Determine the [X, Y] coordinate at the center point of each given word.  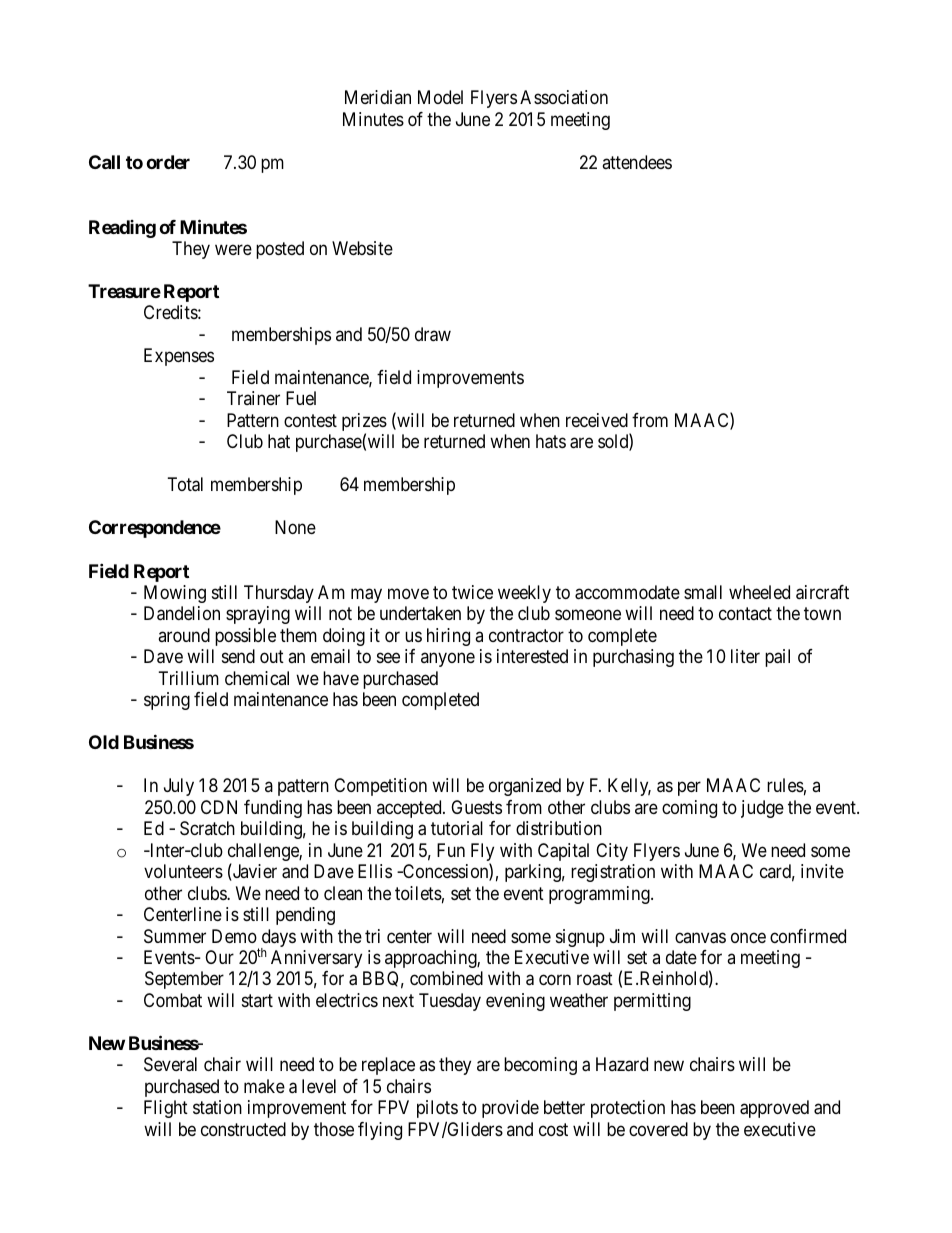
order [168, 162]
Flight [166, 1109]
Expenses [179, 357]
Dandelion [182, 613]
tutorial [457, 828]
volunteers [183, 871]
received [597, 420]
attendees [637, 162]
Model [440, 97]
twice [472, 592]
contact [745, 613]
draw [433, 334]
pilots [437, 1109]
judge [762, 809]
